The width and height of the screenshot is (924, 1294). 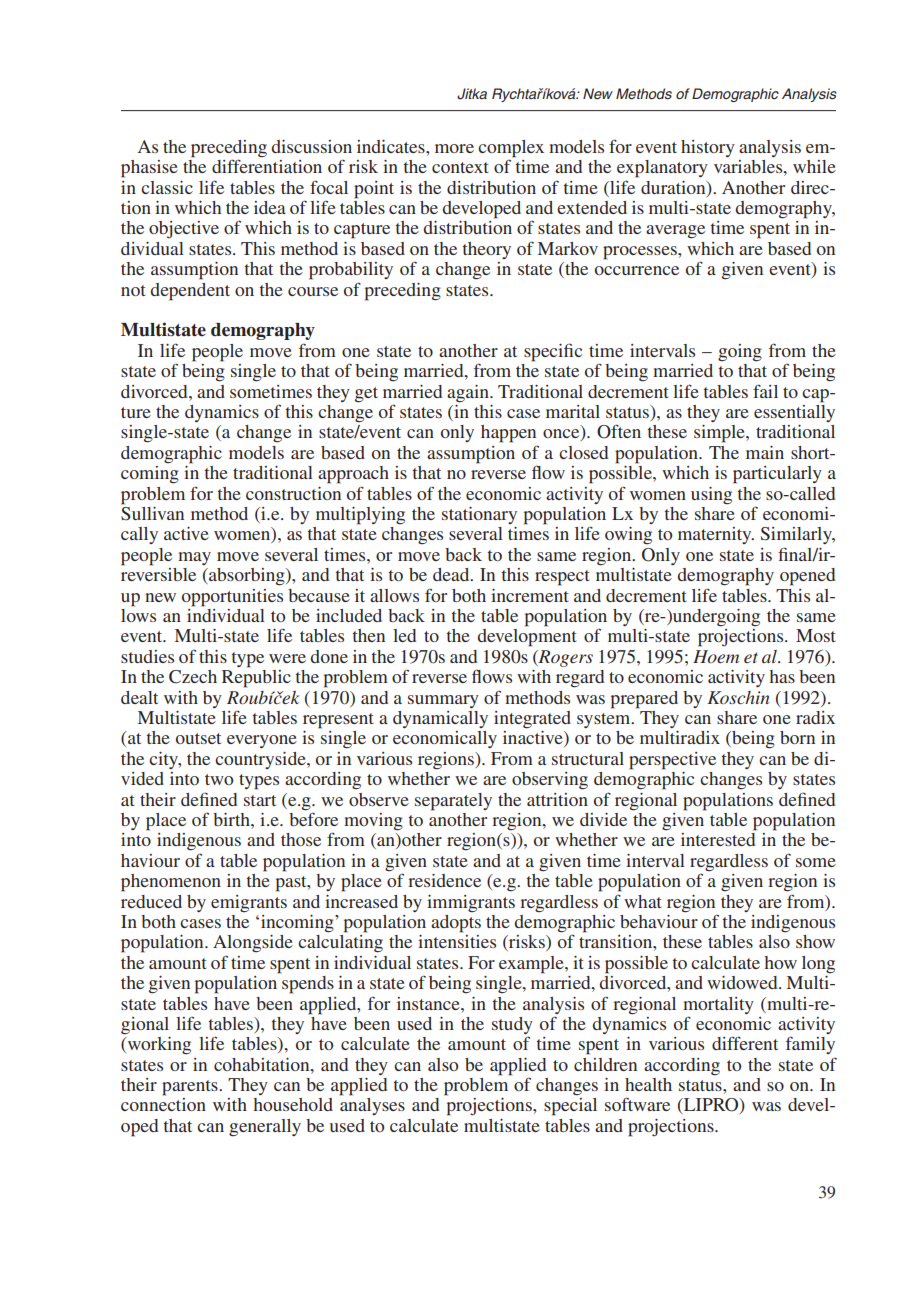 What do you see at coordinates (460, 167) in the screenshot?
I see `context` at bounding box center [460, 167].
